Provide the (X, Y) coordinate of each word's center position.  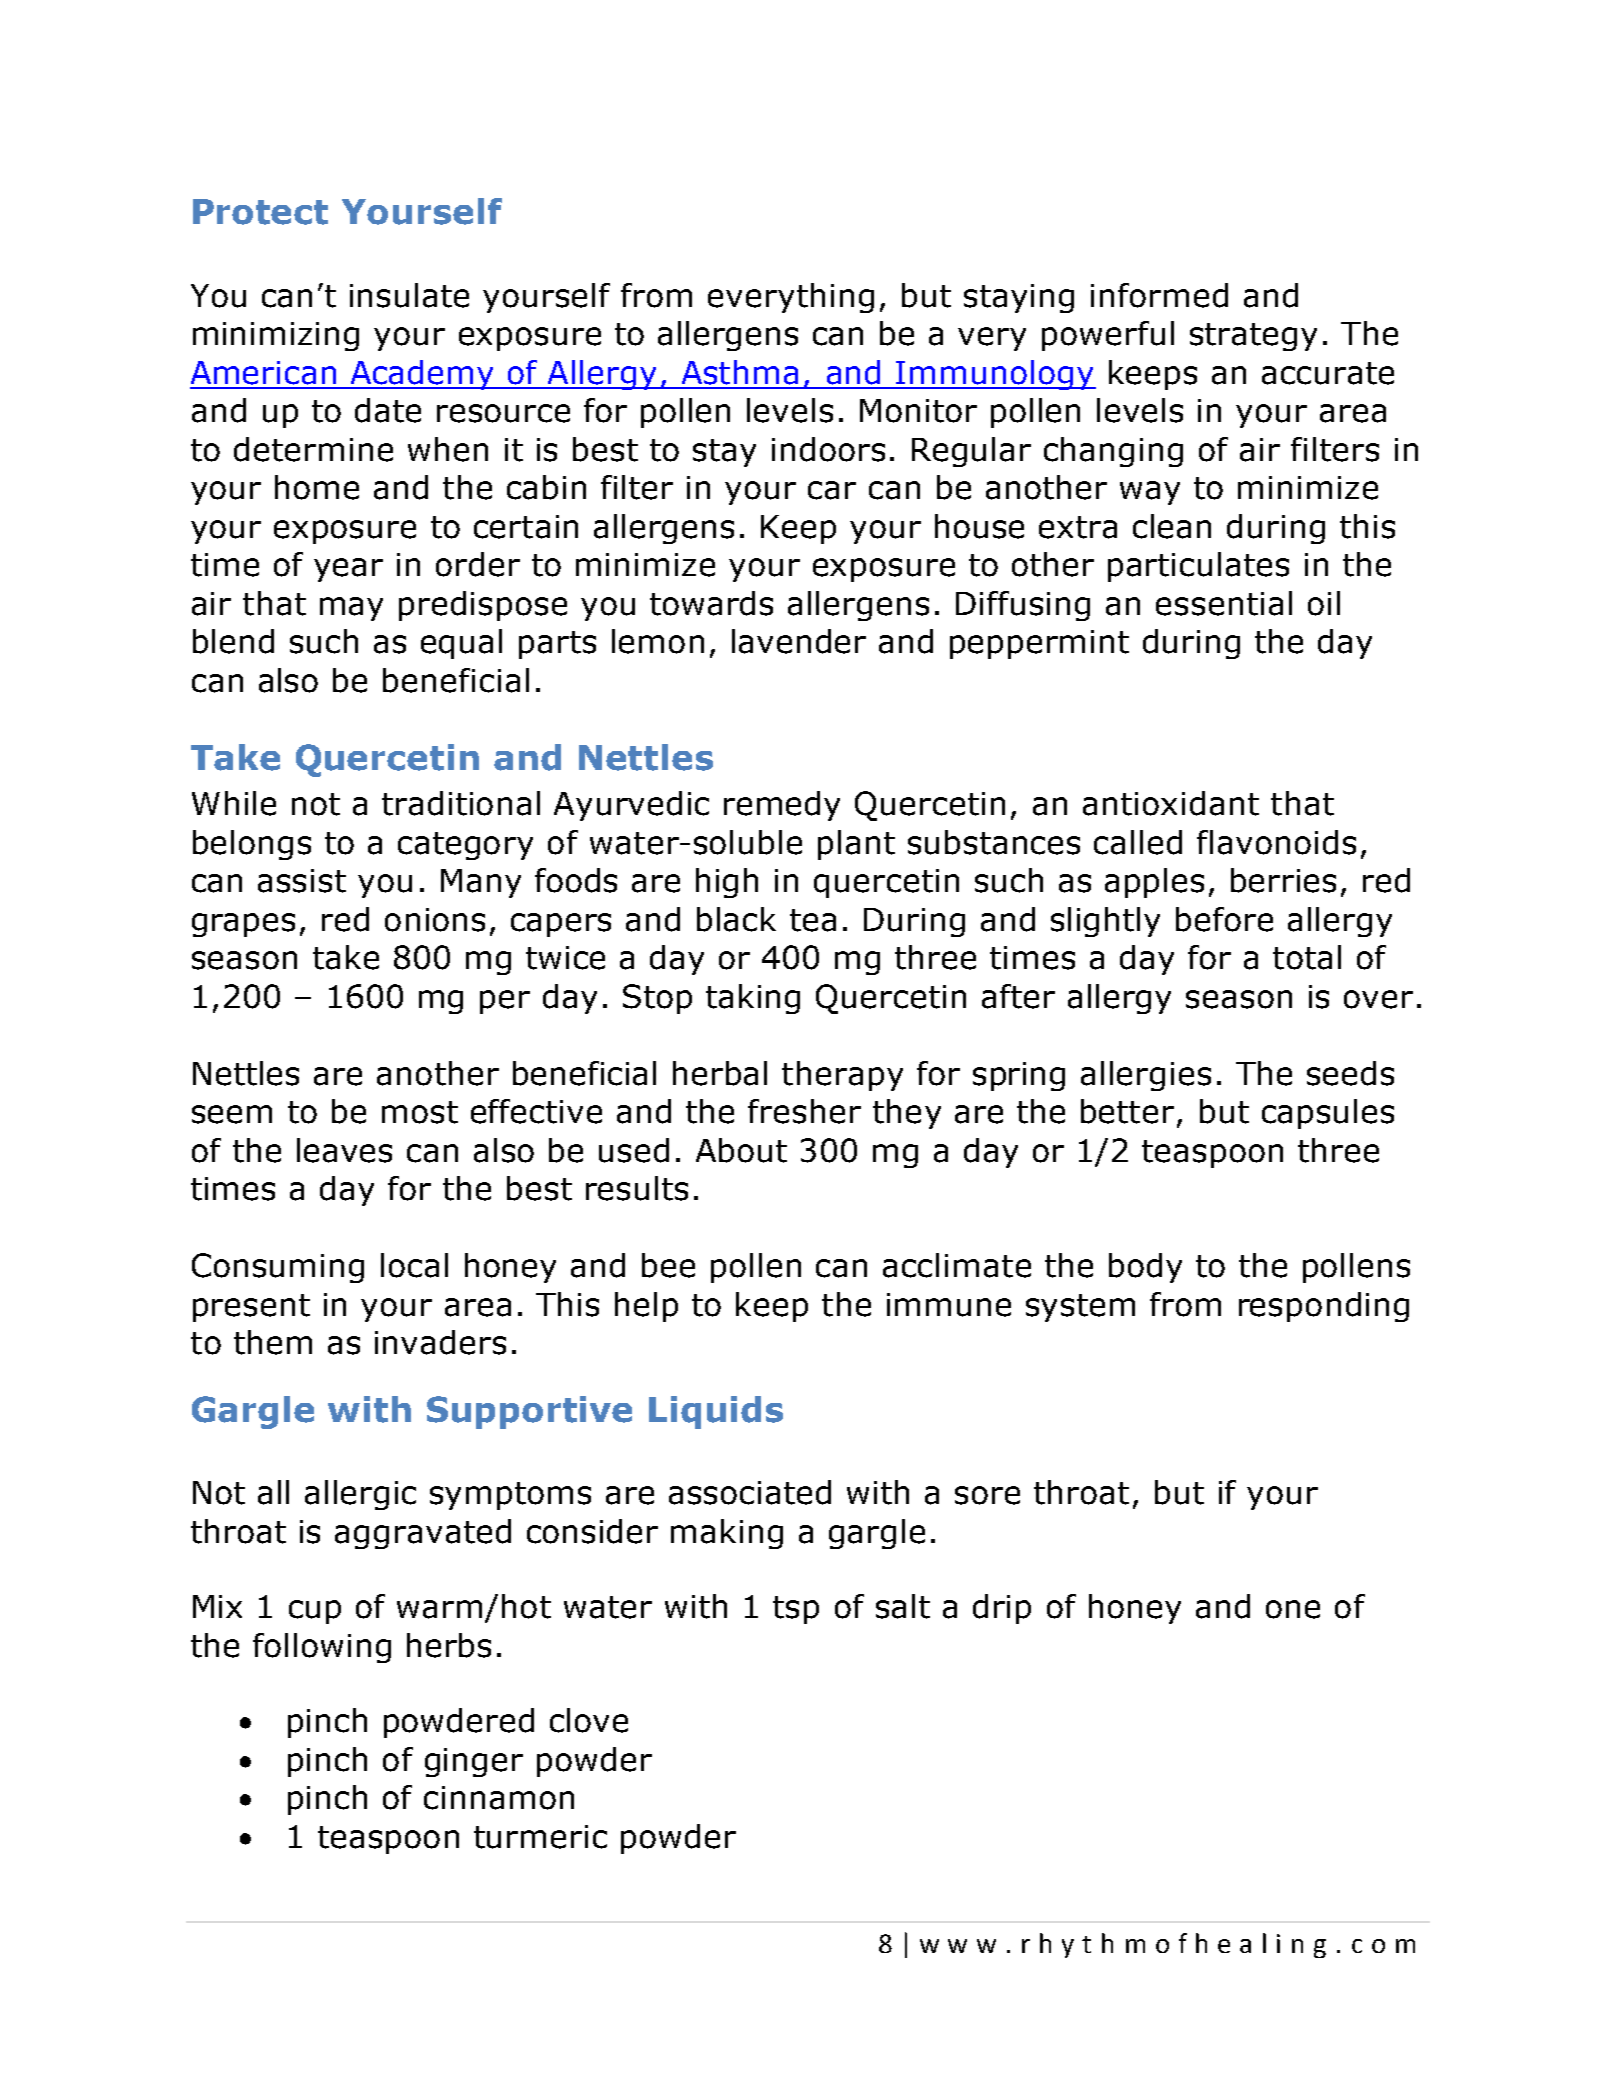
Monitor (918, 411)
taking (753, 999)
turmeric (540, 1837)
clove (589, 1720)
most (420, 1112)
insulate (409, 295)
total (1307, 957)
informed (1159, 295)
